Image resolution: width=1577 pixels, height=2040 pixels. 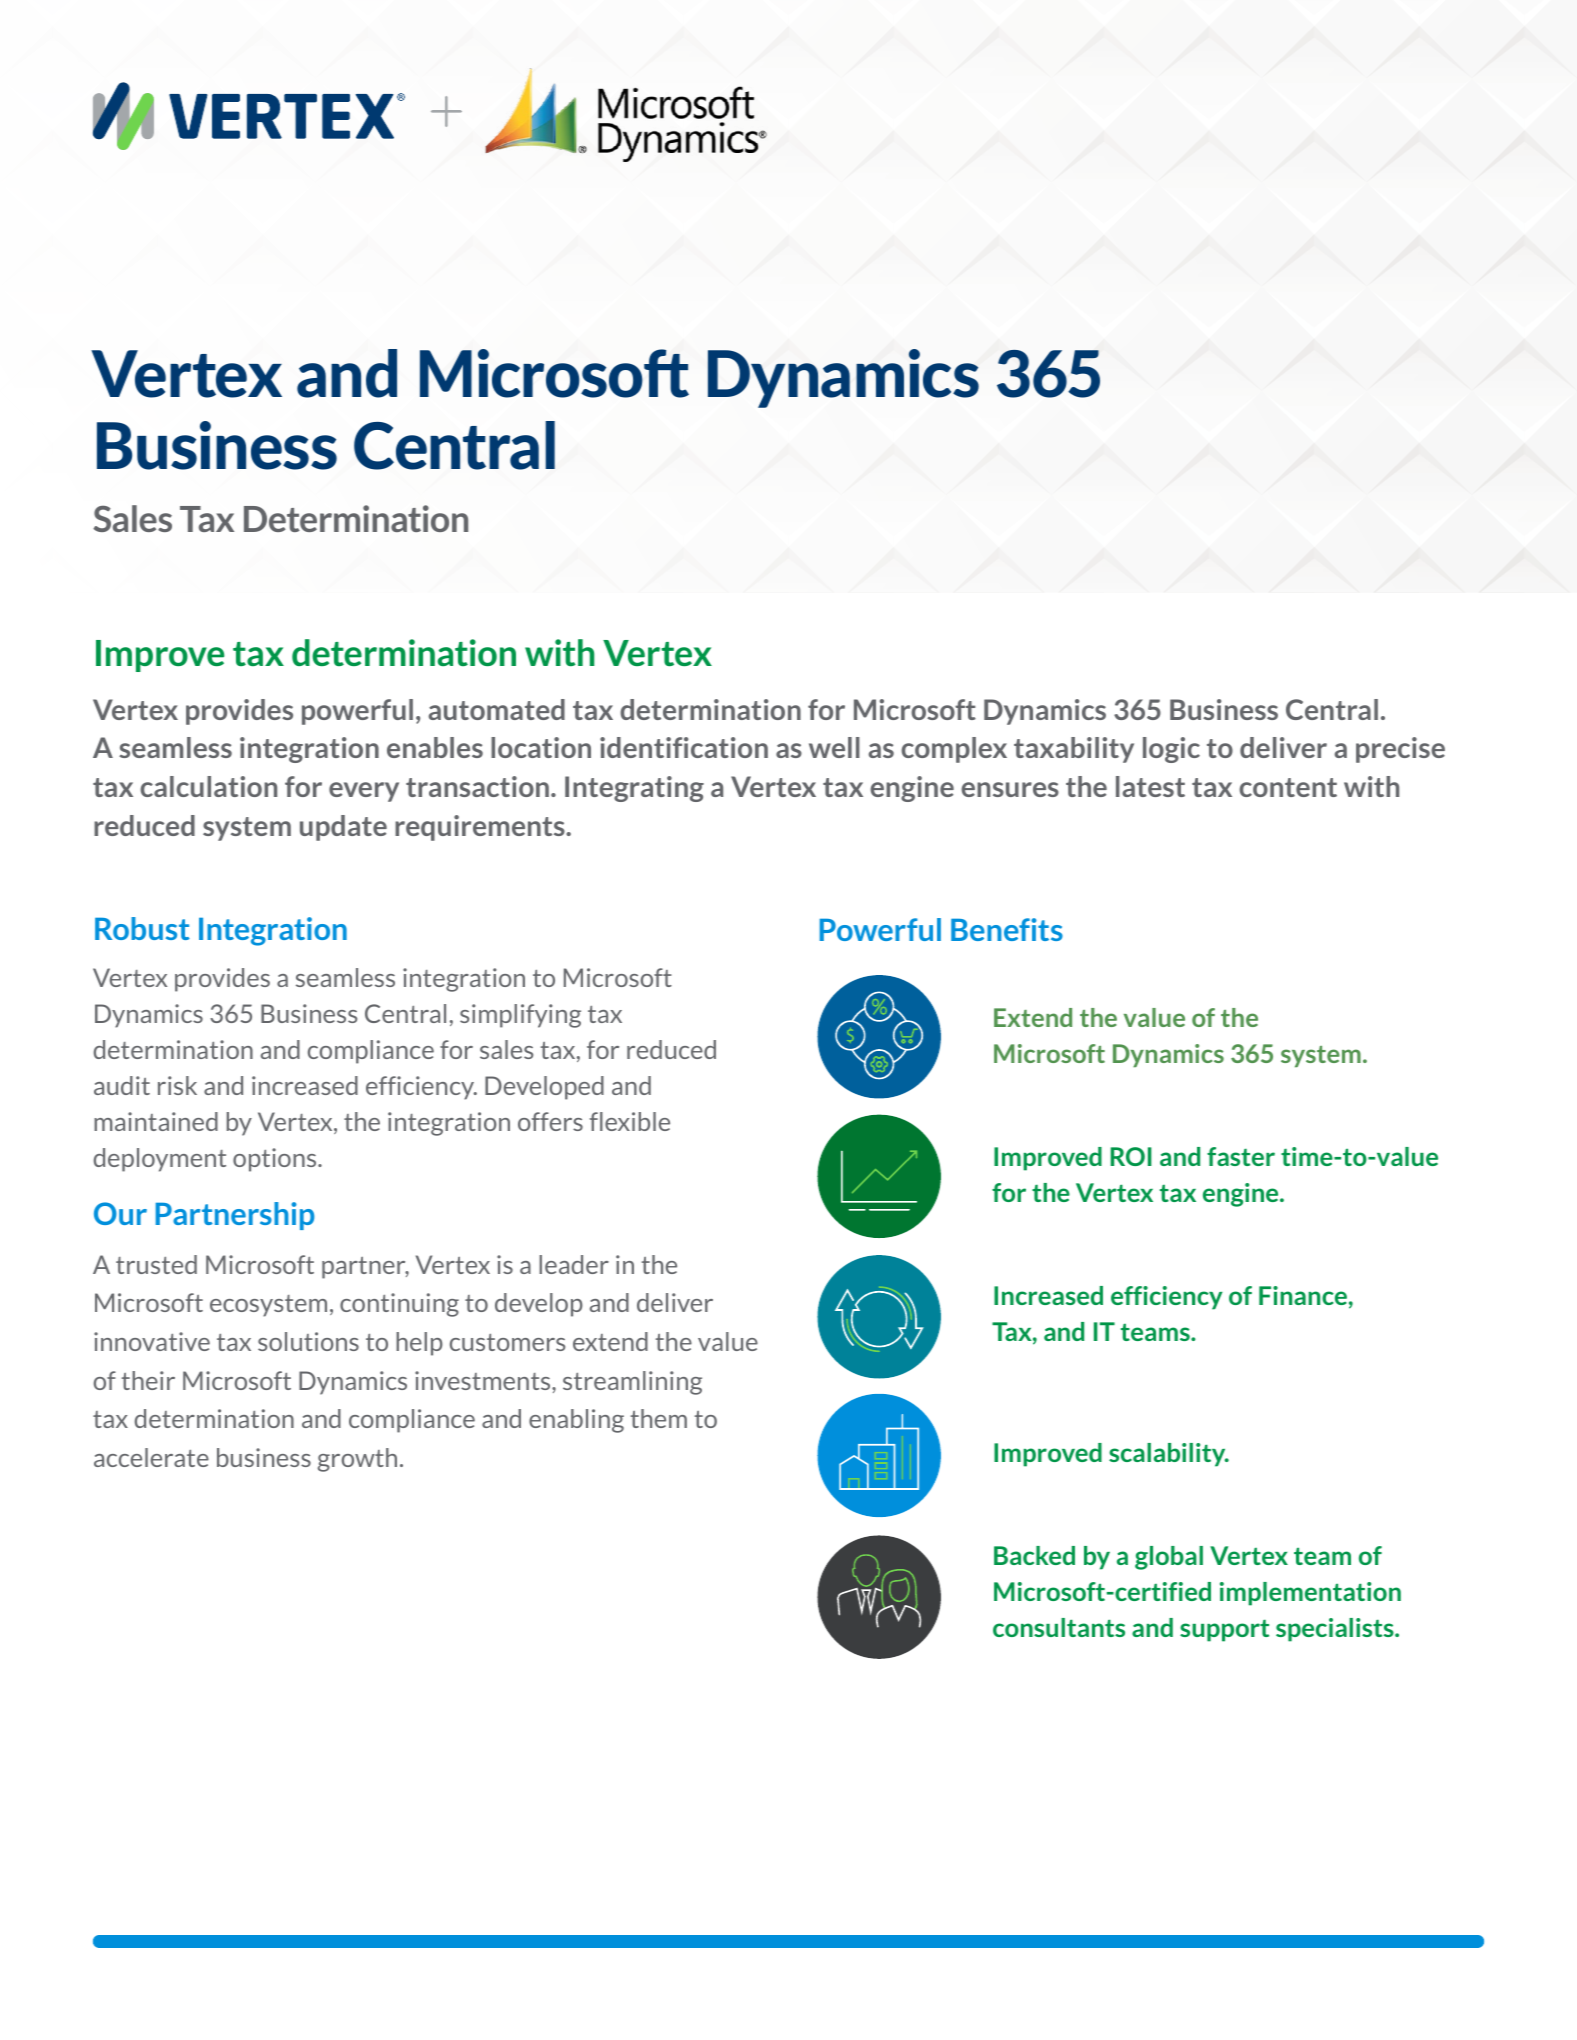 What do you see at coordinates (357, 1460) in the screenshot?
I see `growth` at bounding box center [357, 1460].
